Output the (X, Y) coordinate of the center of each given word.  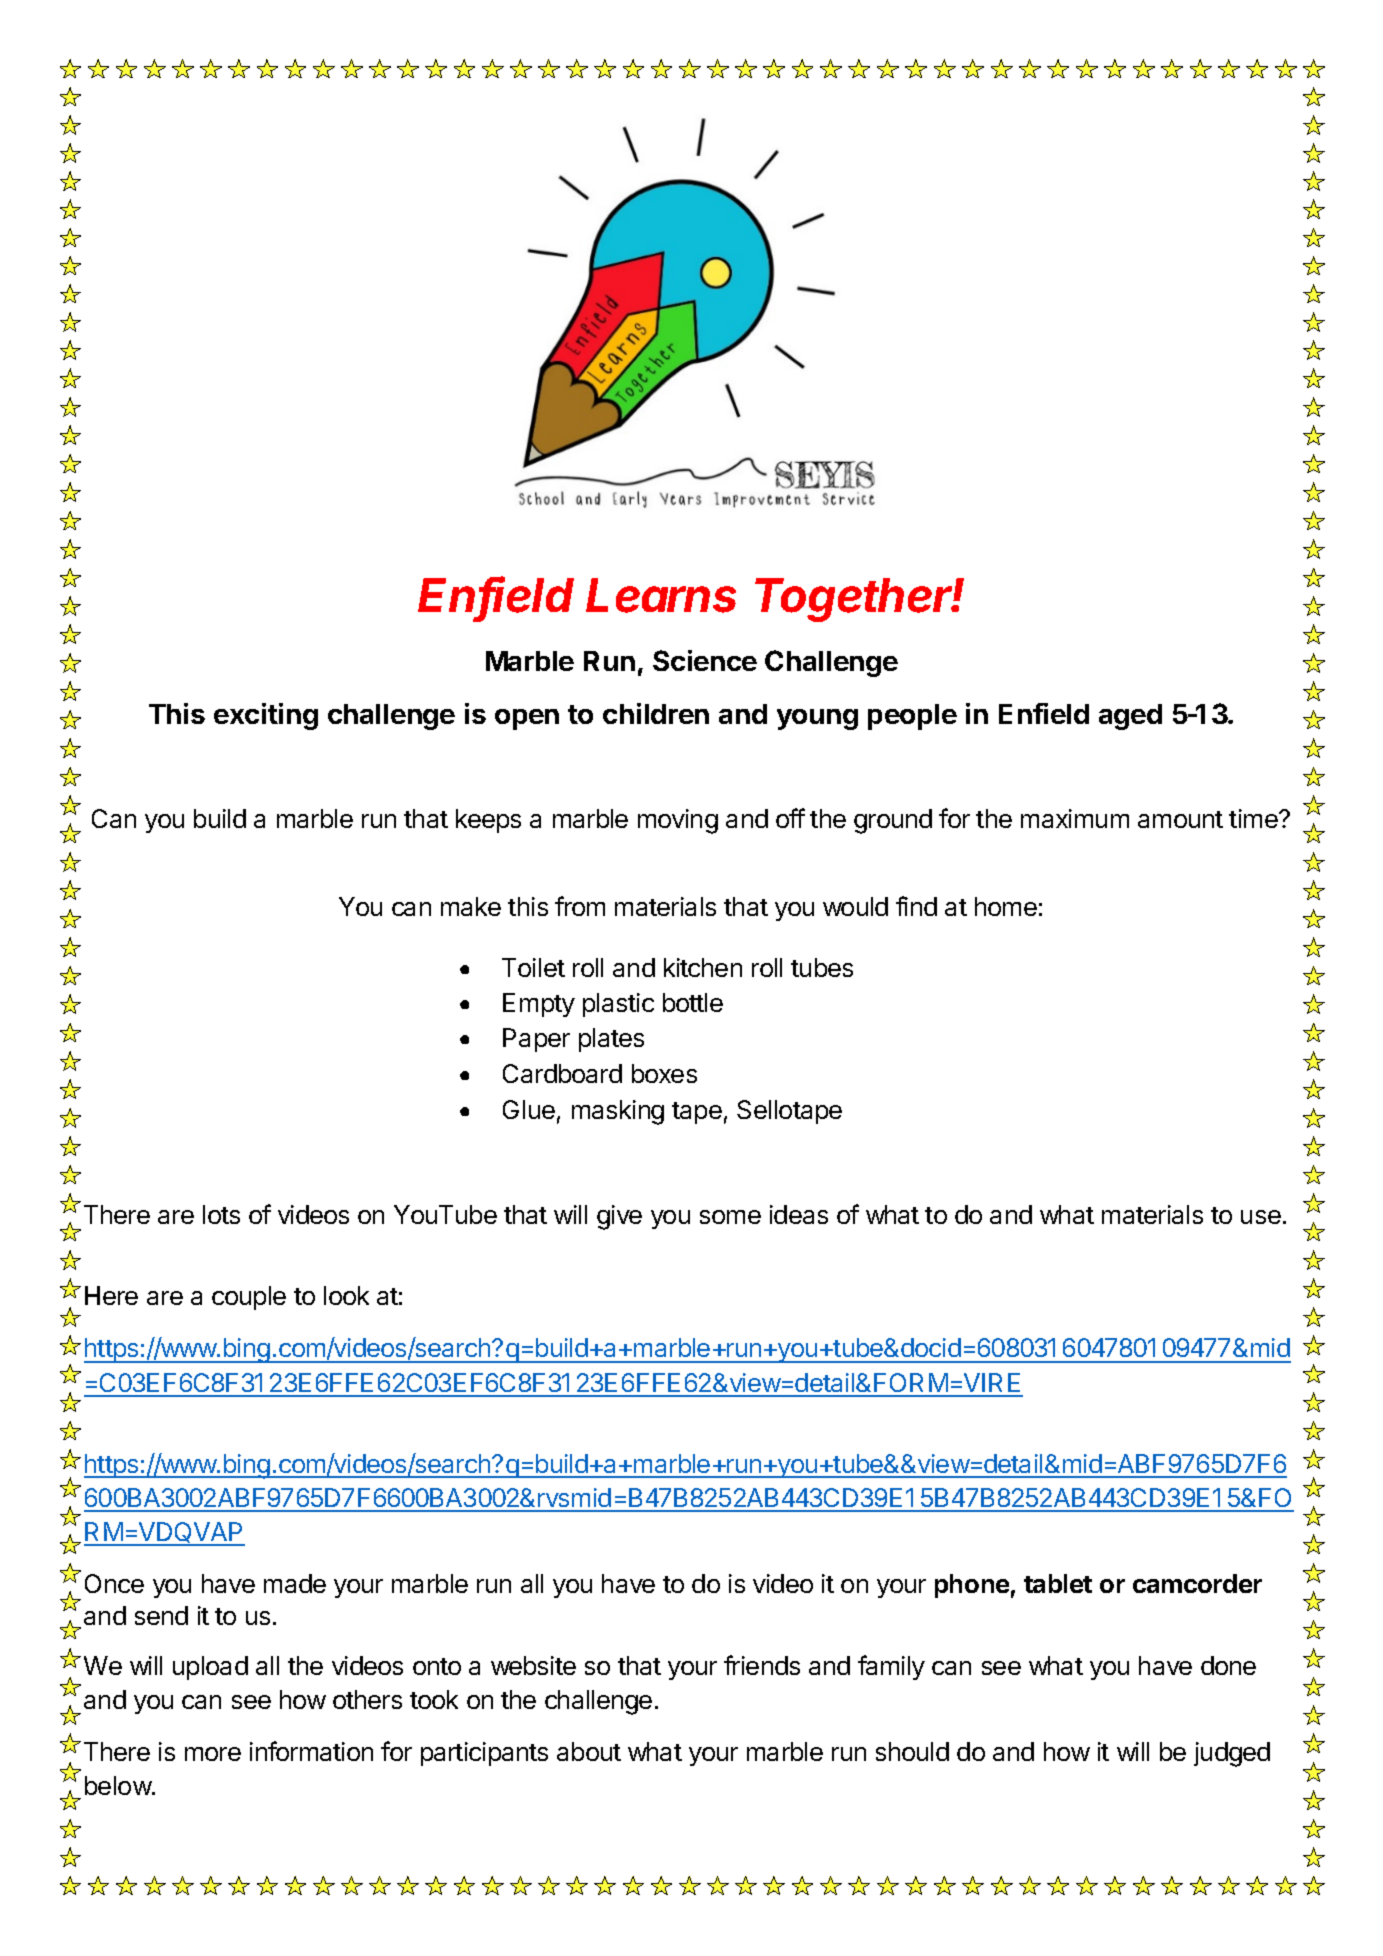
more (213, 1754)
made (295, 1583)
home (1006, 906)
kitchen (703, 967)
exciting (266, 716)
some (730, 1217)
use (1261, 1217)
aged (1130, 717)
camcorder (1197, 1583)
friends (762, 1665)
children (656, 713)
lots (221, 1214)
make (471, 906)
